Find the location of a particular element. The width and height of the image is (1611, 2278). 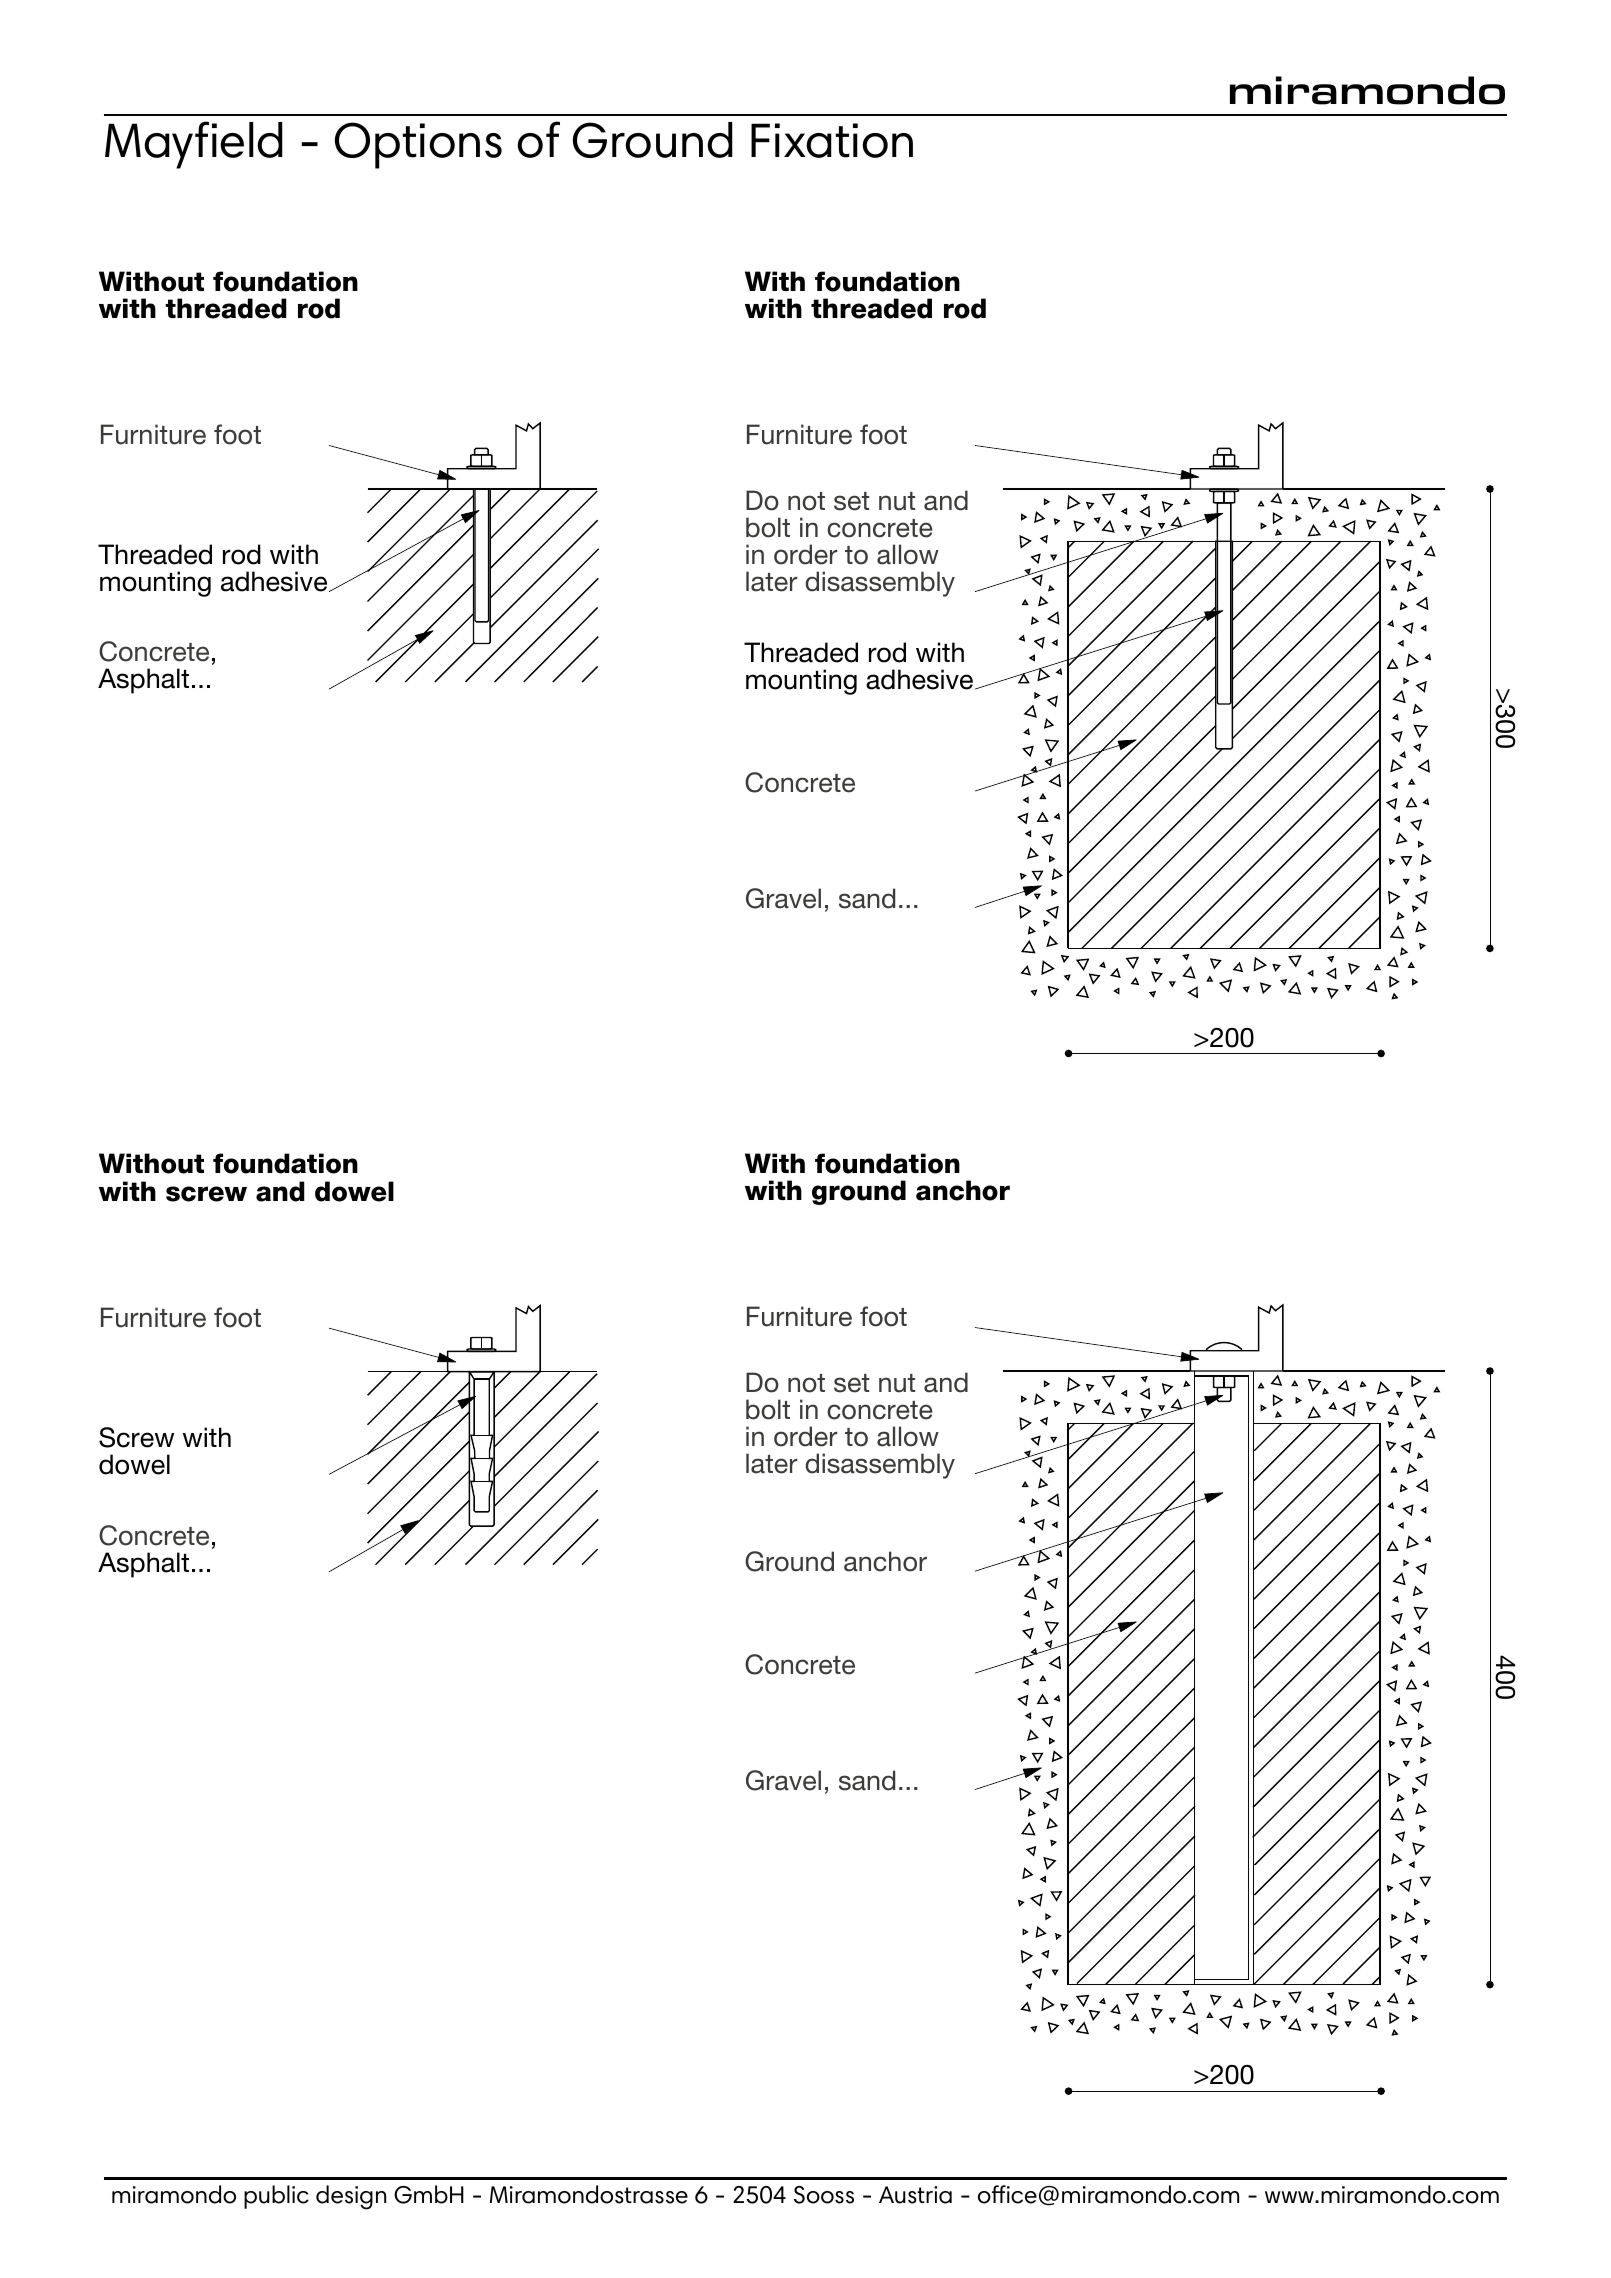

Mayfield is located at coordinates (194, 145).
